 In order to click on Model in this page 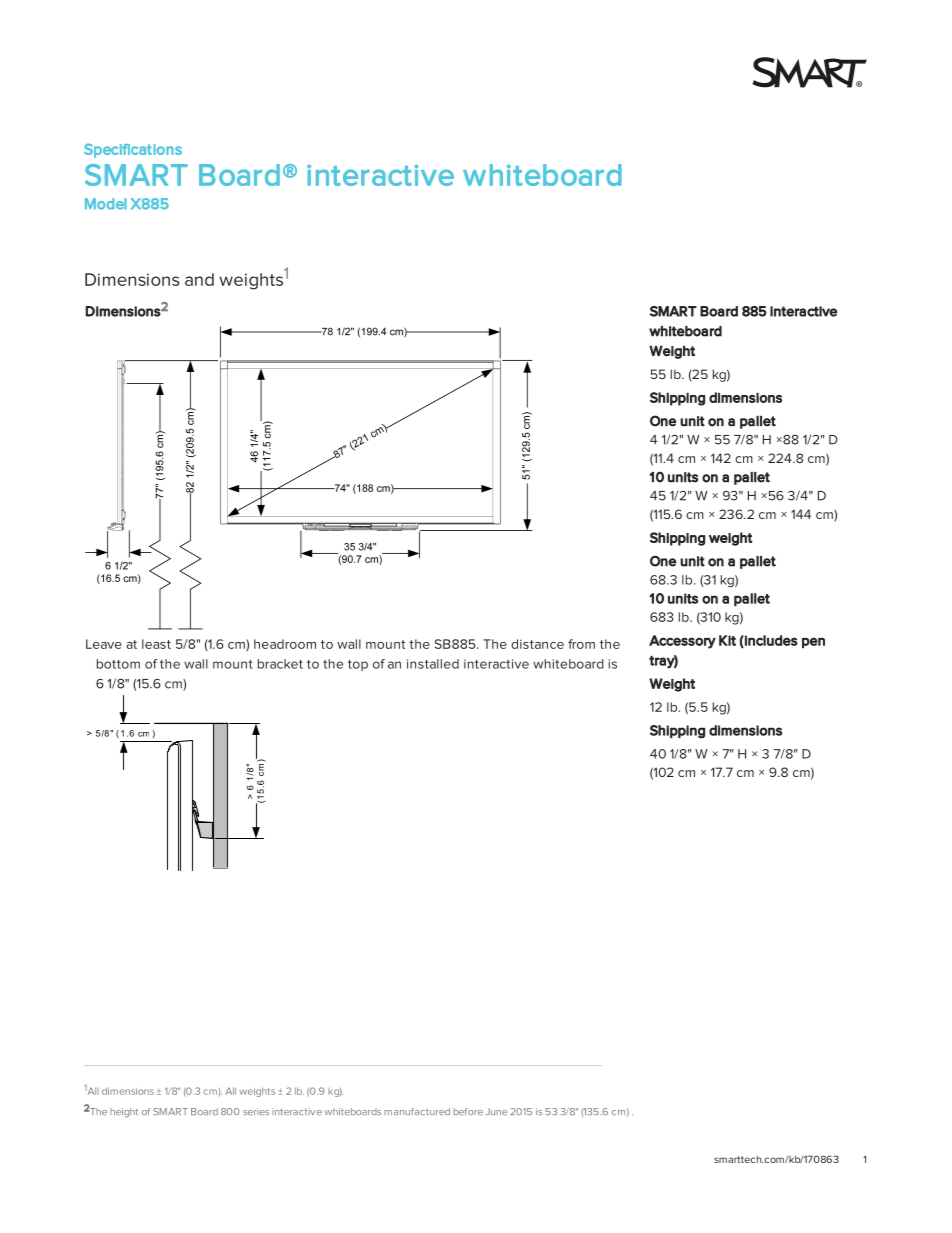, I will do `click(105, 204)`.
